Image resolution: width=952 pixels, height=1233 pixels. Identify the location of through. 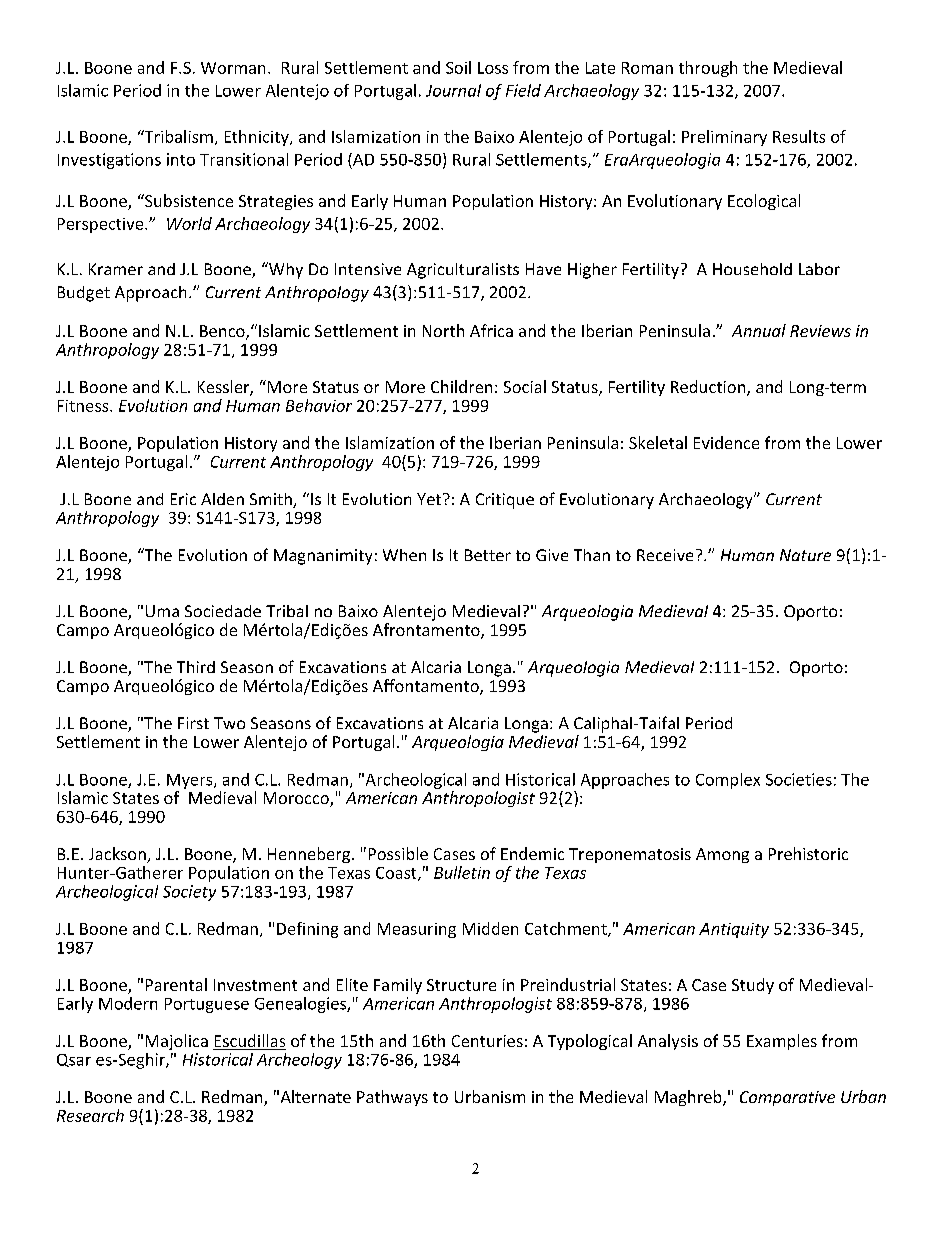
(708, 69).
